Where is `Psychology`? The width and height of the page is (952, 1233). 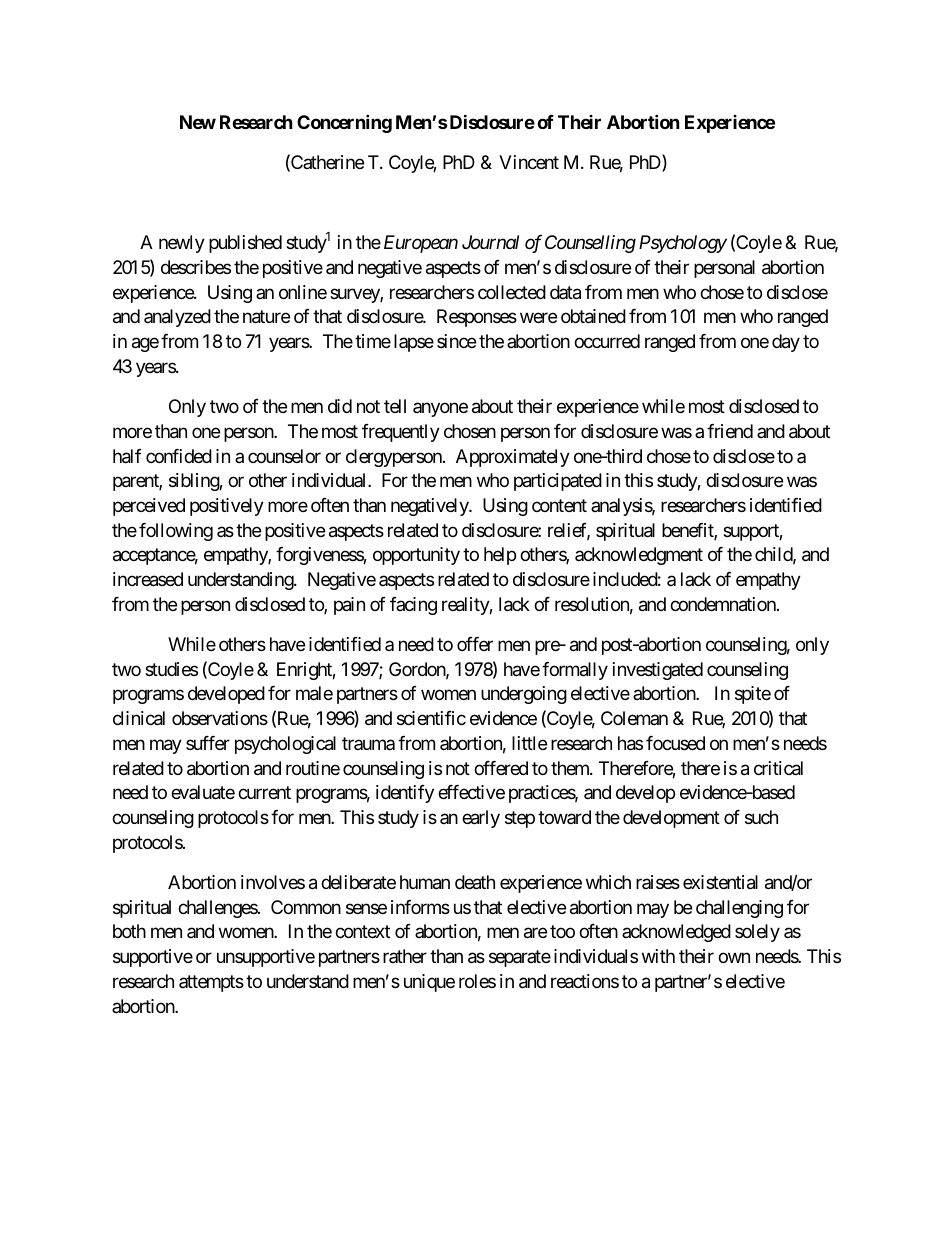
Psychology is located at coordinates (683, 244).
